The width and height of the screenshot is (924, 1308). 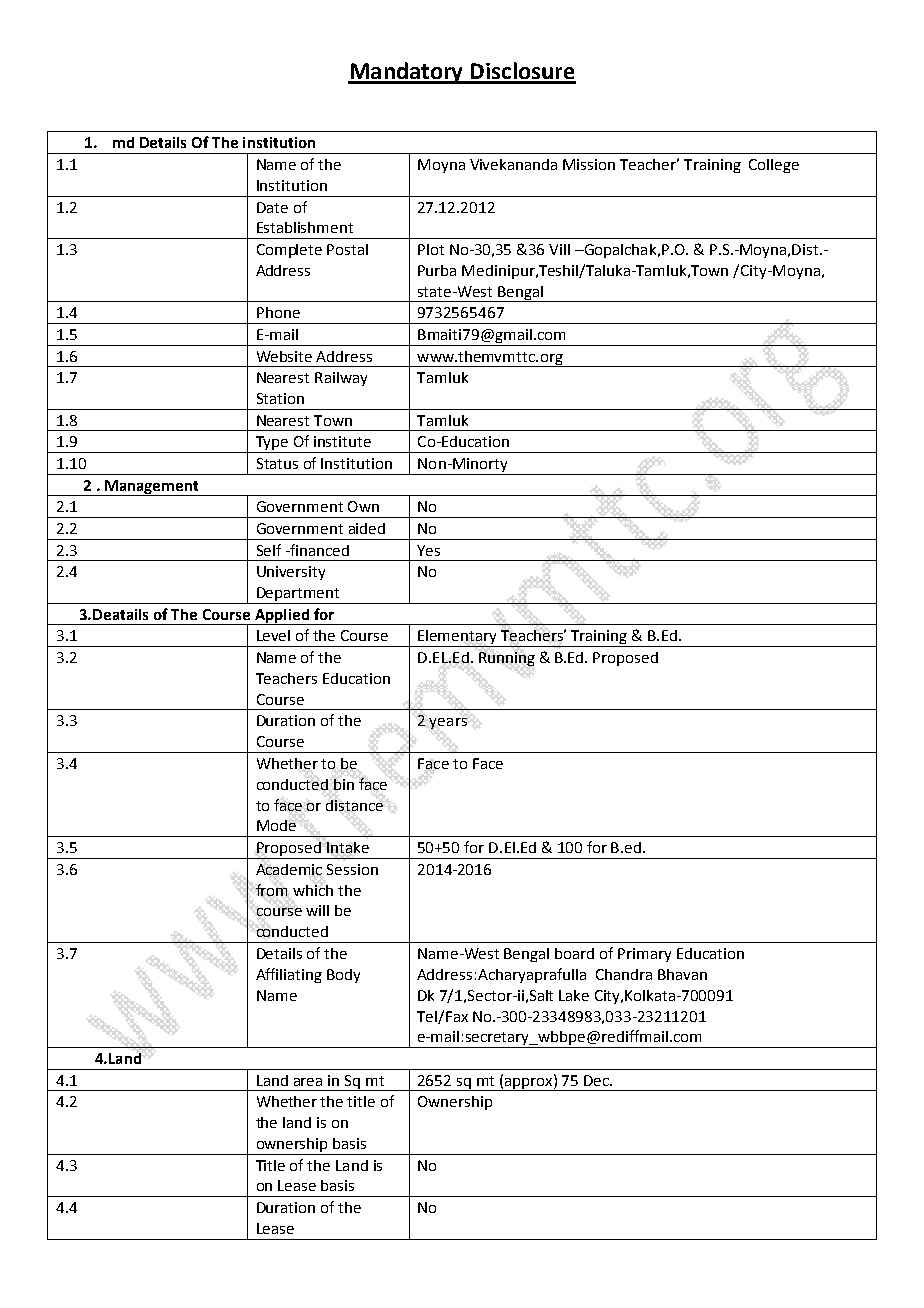 I want to click on area, so click(x=308, y=1082).
